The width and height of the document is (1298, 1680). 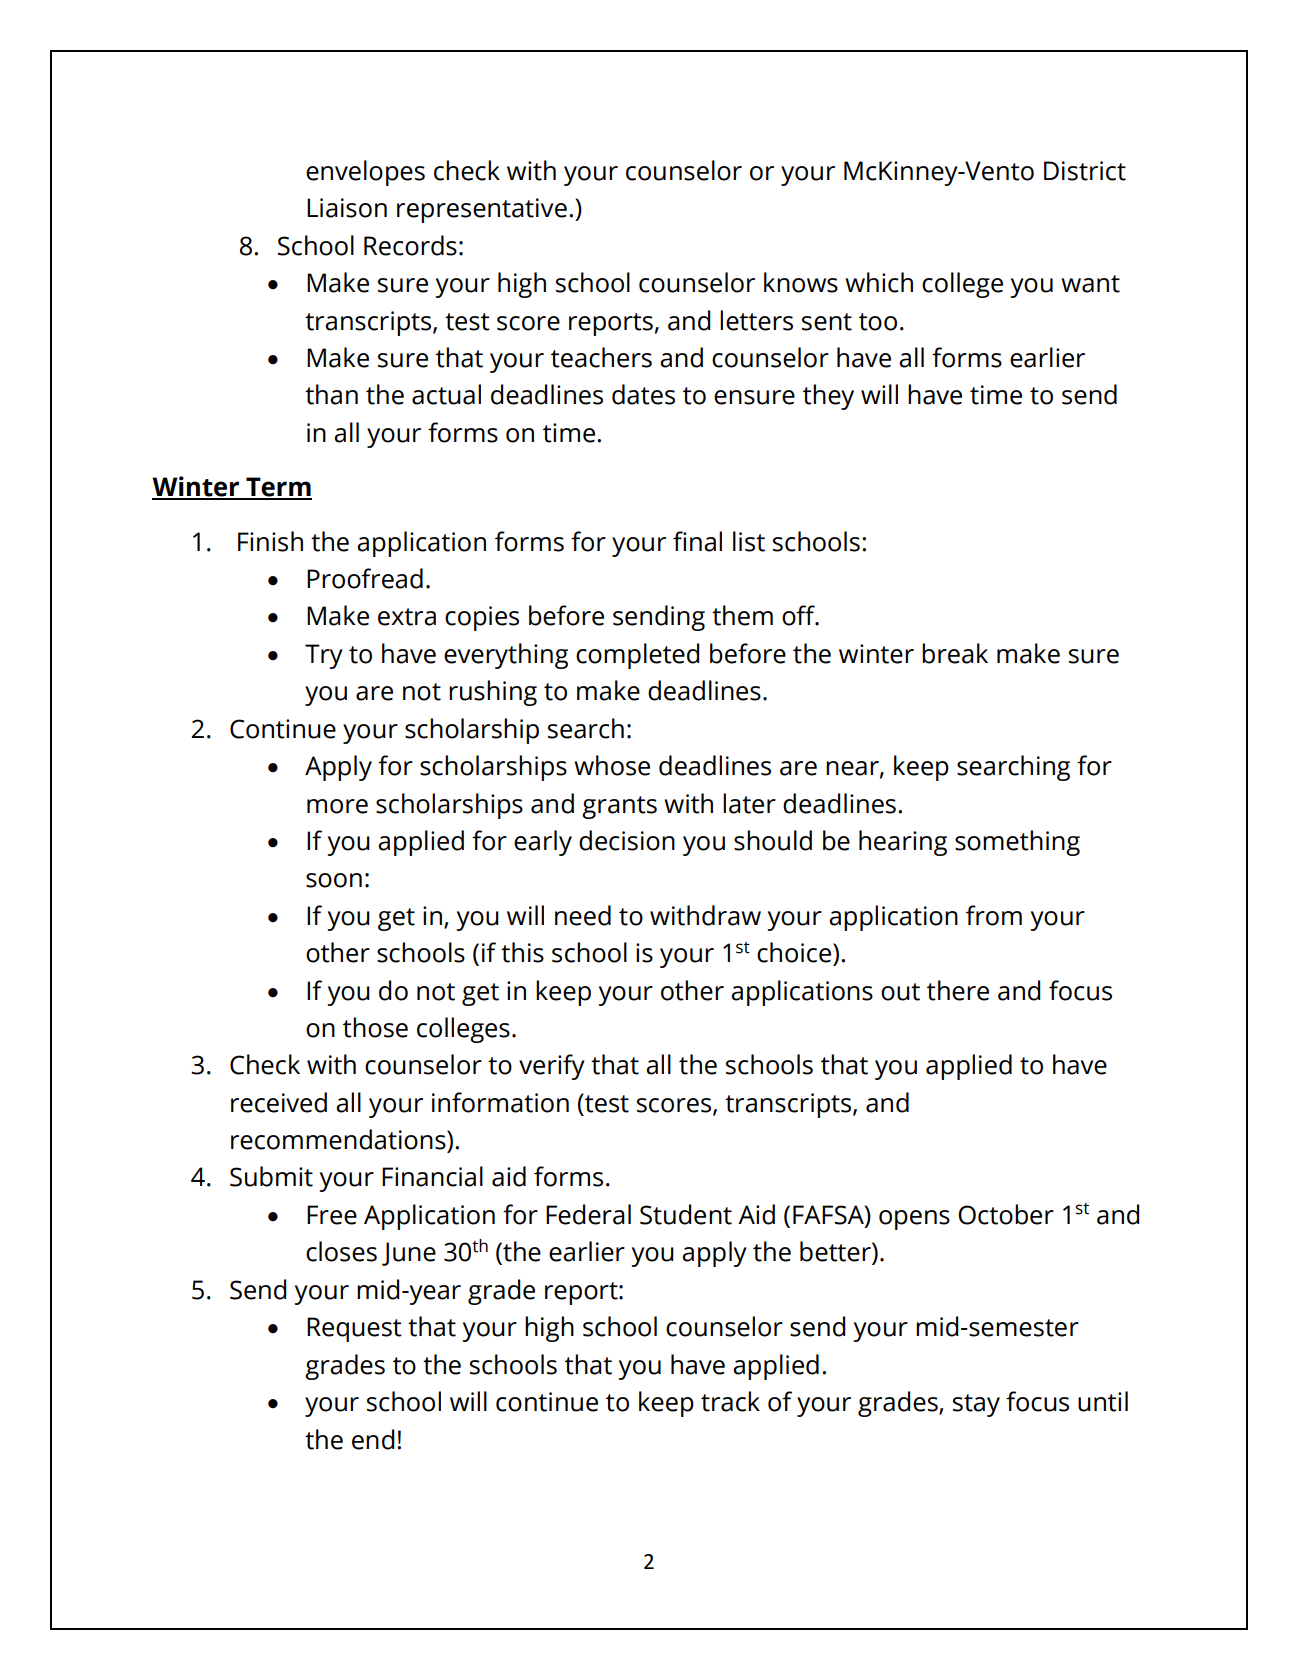 I want to click on Liaison, so click(x=347, y=208).
